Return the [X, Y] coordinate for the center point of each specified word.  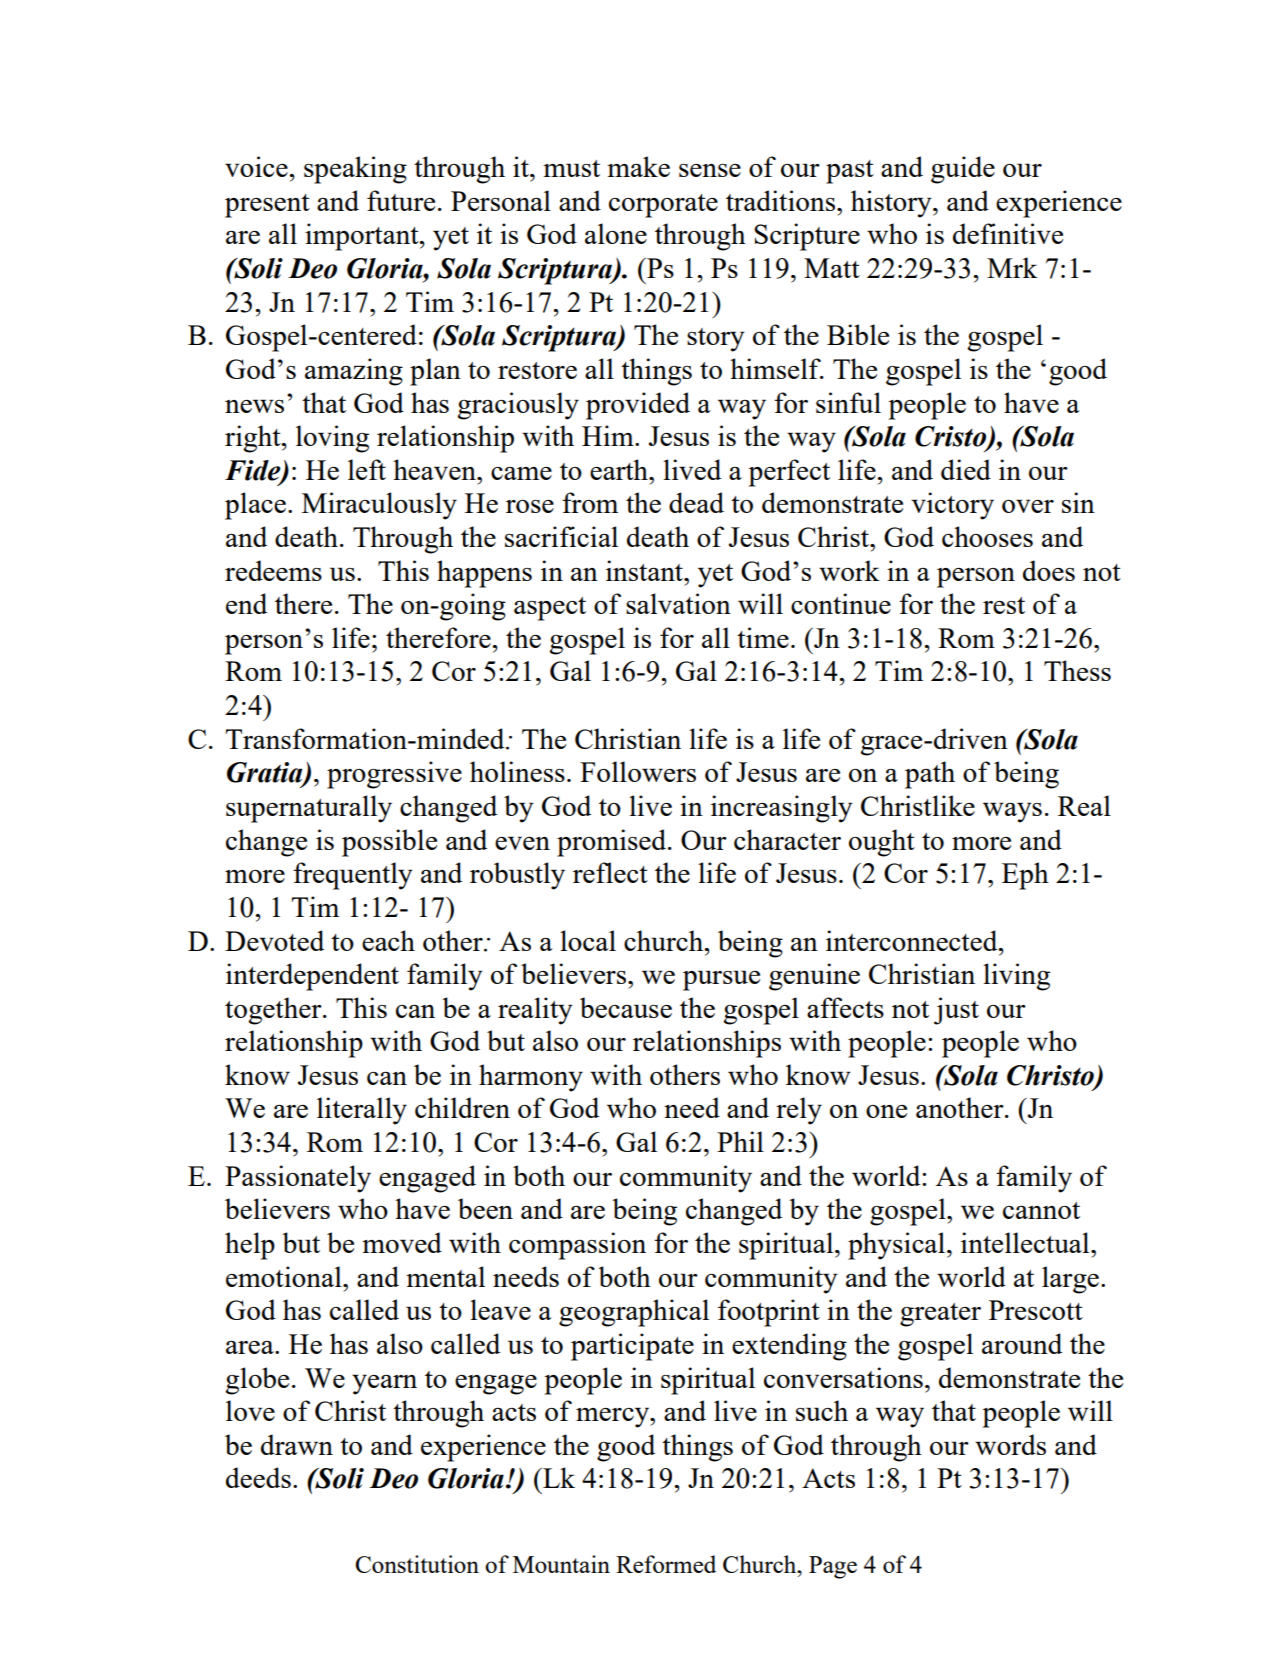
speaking [355, 170]
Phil [740, 1141]
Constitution [417, 1564]
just [956, 1011]
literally [362, 1111]
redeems [273, 570]
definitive [1008, 233]
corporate [663, 206]
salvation [678, 603]
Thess [1077, 670]
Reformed [666, 1564]
